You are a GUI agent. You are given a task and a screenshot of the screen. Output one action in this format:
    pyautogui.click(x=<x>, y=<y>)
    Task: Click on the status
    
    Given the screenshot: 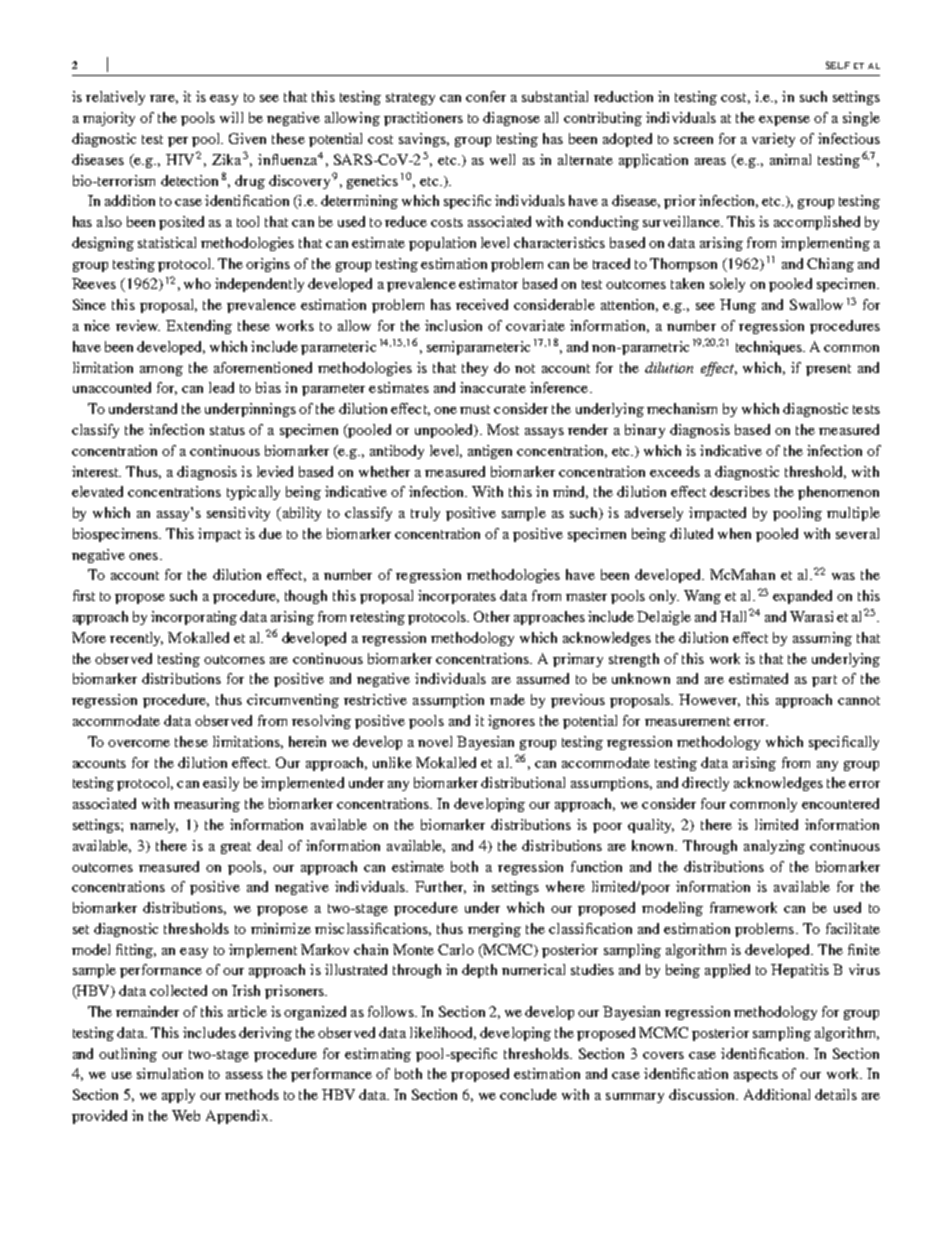 What is the action you would take?
    pyautogui.click(x=227, y=430)
